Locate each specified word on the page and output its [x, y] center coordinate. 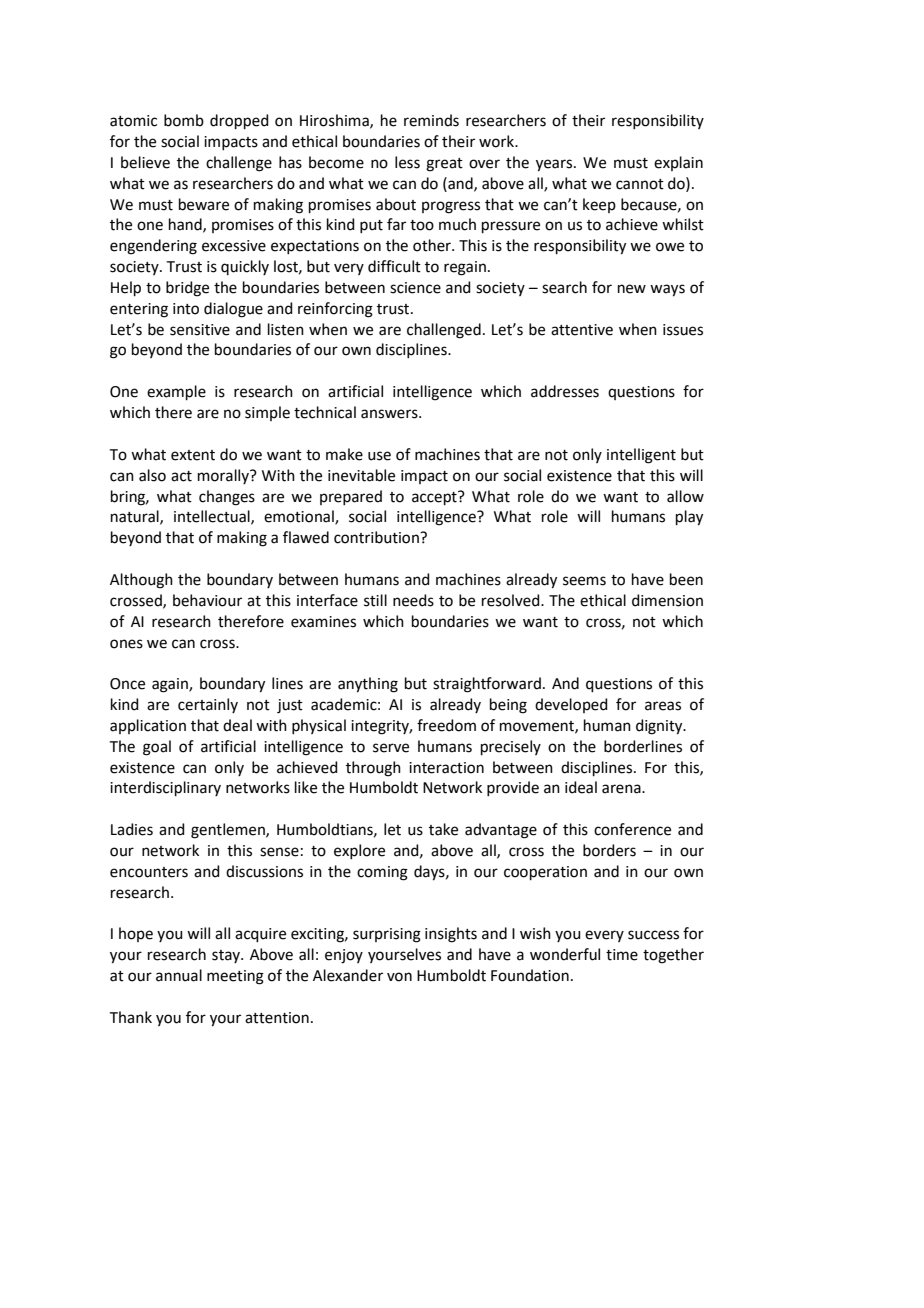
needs [413, 600]
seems [584, 581]
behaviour [207, 600]
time [622, 955]
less [407, 162]
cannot [640, 184]
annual [179, 975]
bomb [184, 120]
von [399, 977]
